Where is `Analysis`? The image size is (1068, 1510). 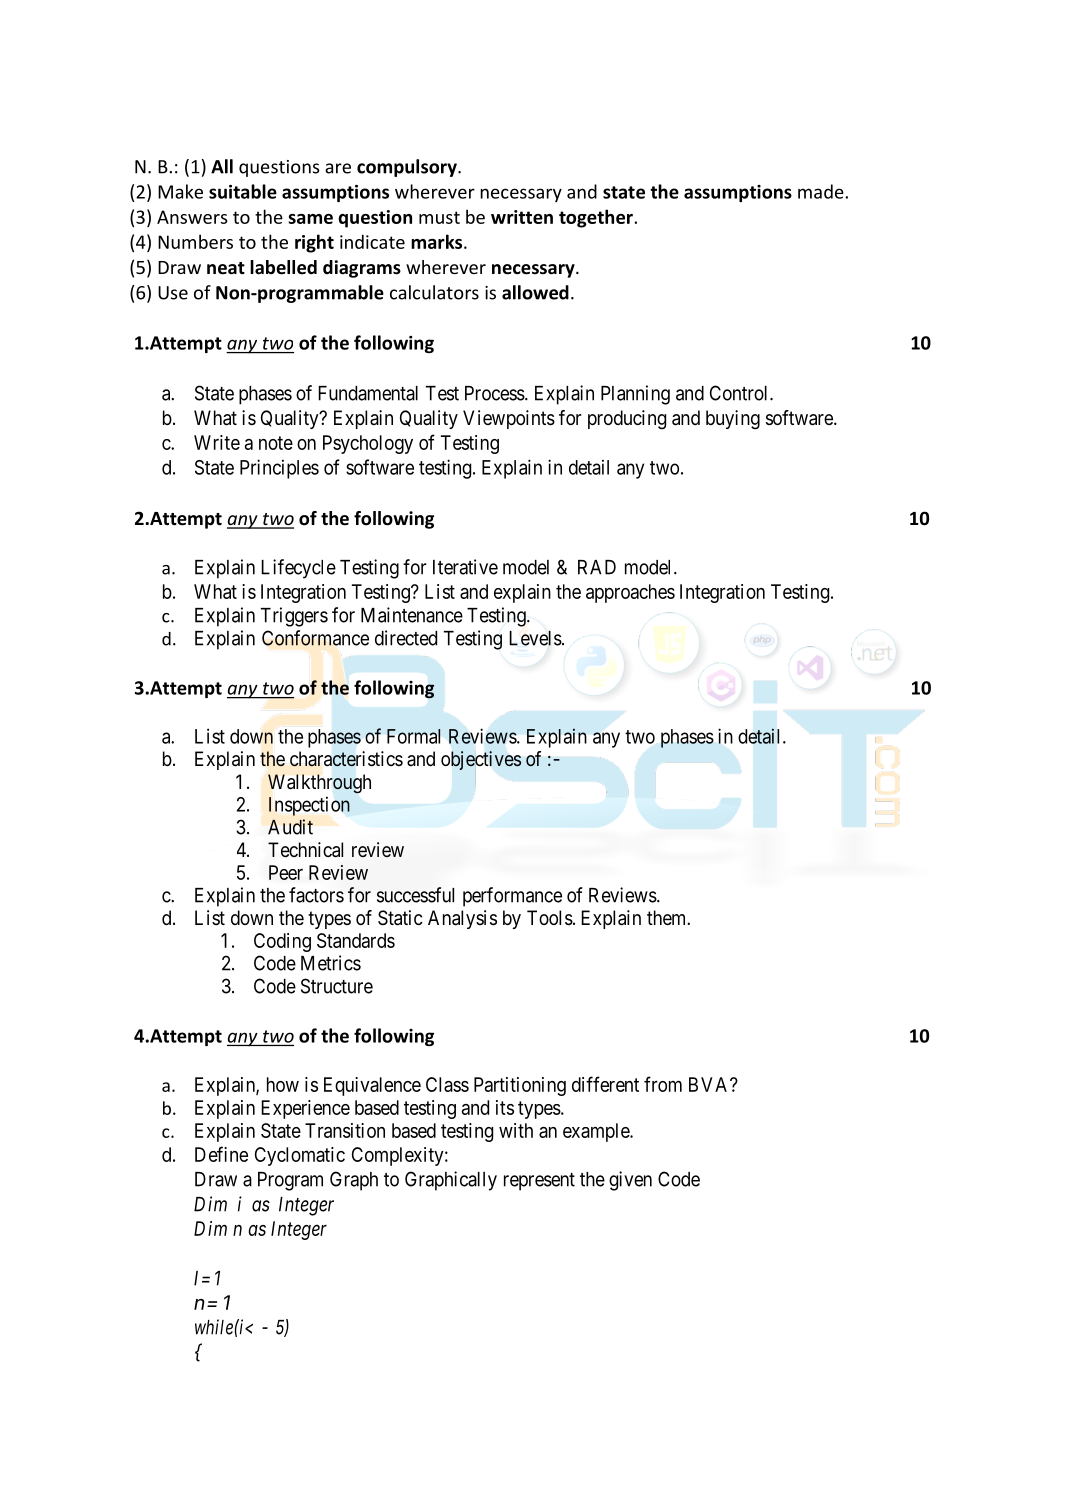 Analysis is located at coordinates (462, 919).
